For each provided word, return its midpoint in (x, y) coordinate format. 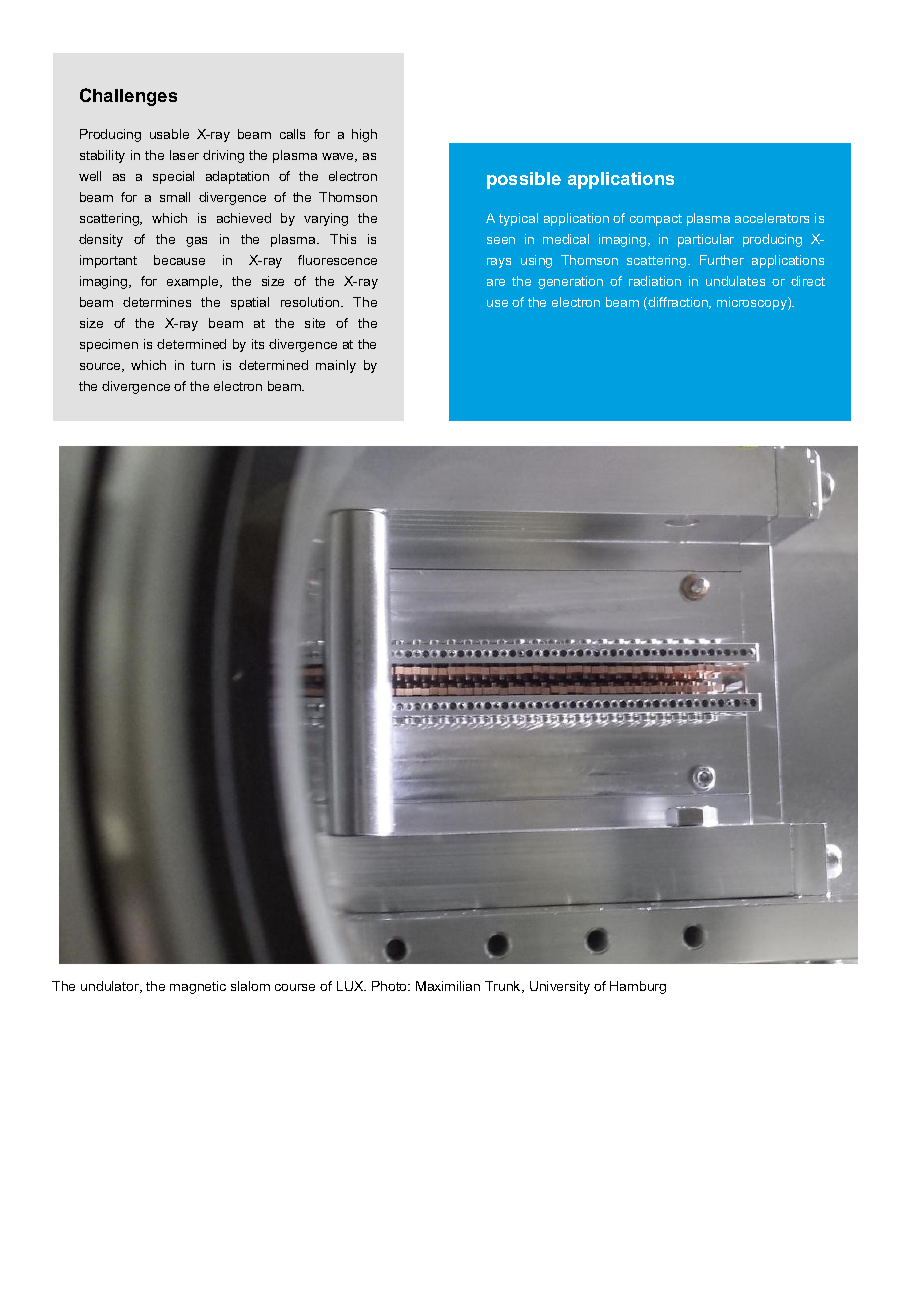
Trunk (504, 987)
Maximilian (448, 986)
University (560, 987)
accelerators (772, 218)
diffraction (678, 303)
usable (169, 134)
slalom (250, 986)
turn (203, 365)
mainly (336, 366)
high (364, 135)
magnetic (198, 987)
